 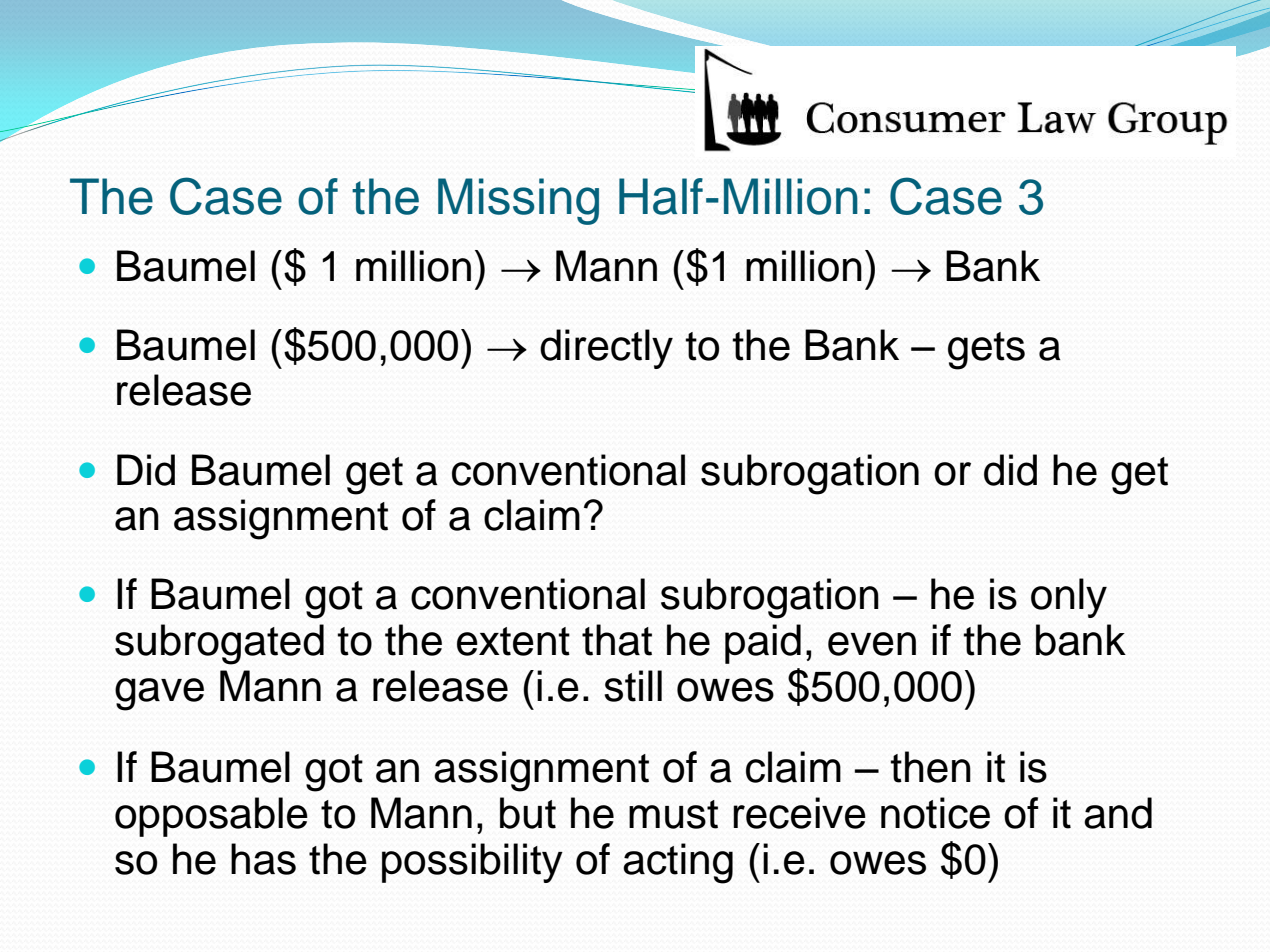 I want to click on still, so click(x=633, y=686).
